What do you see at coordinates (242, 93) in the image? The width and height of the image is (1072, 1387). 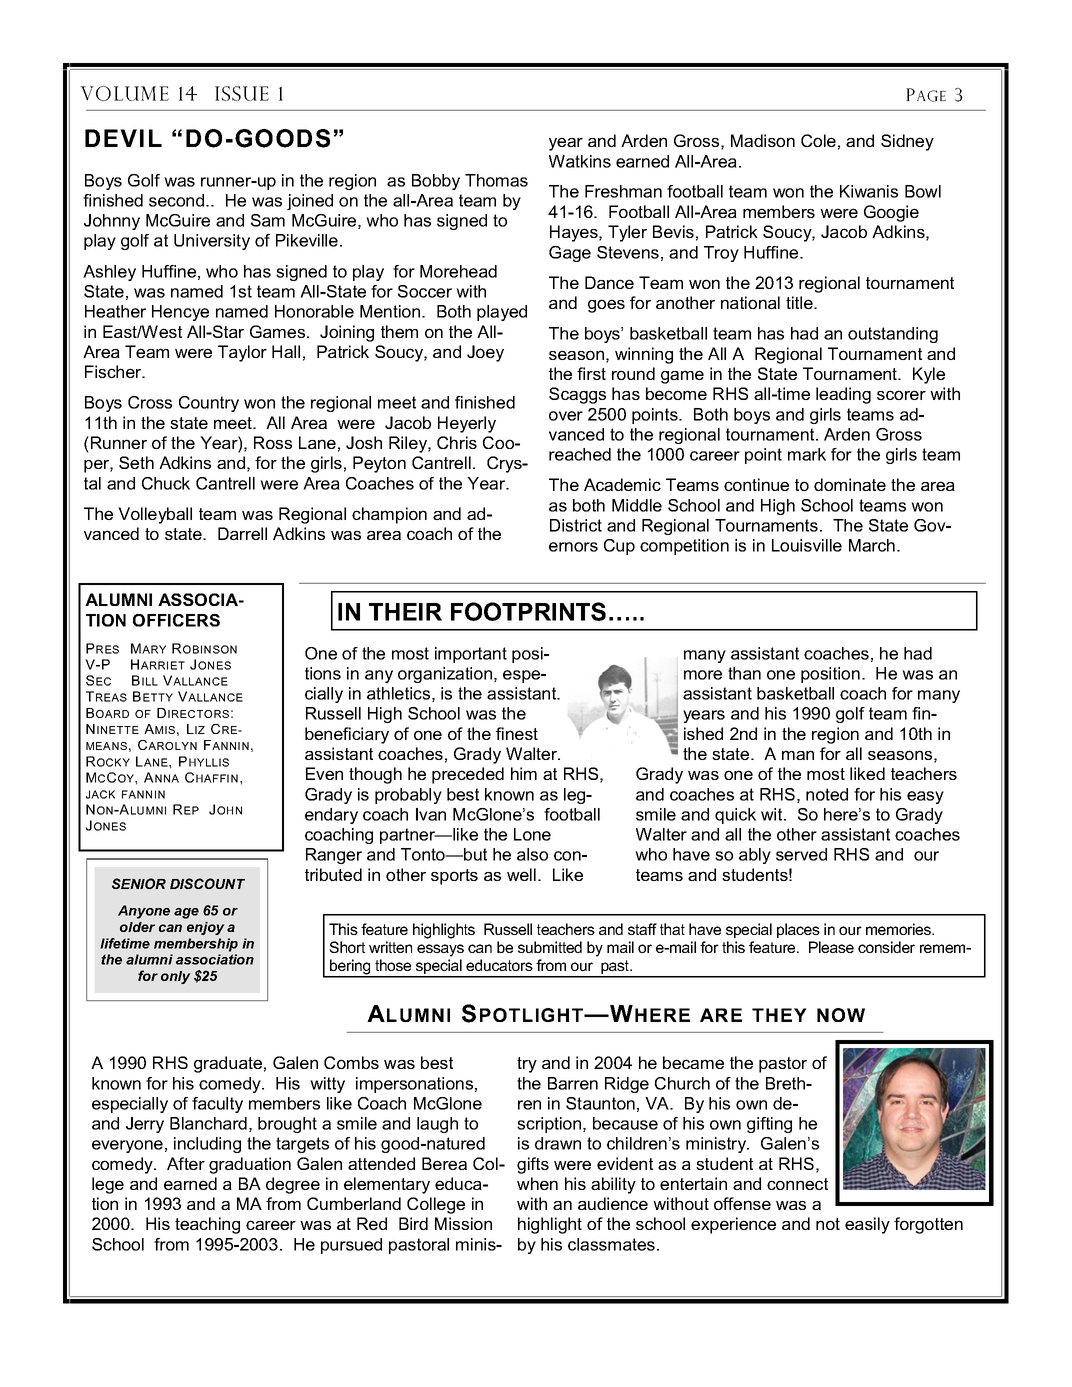 I see `ISSUE` at bounding box center [242, 93].
